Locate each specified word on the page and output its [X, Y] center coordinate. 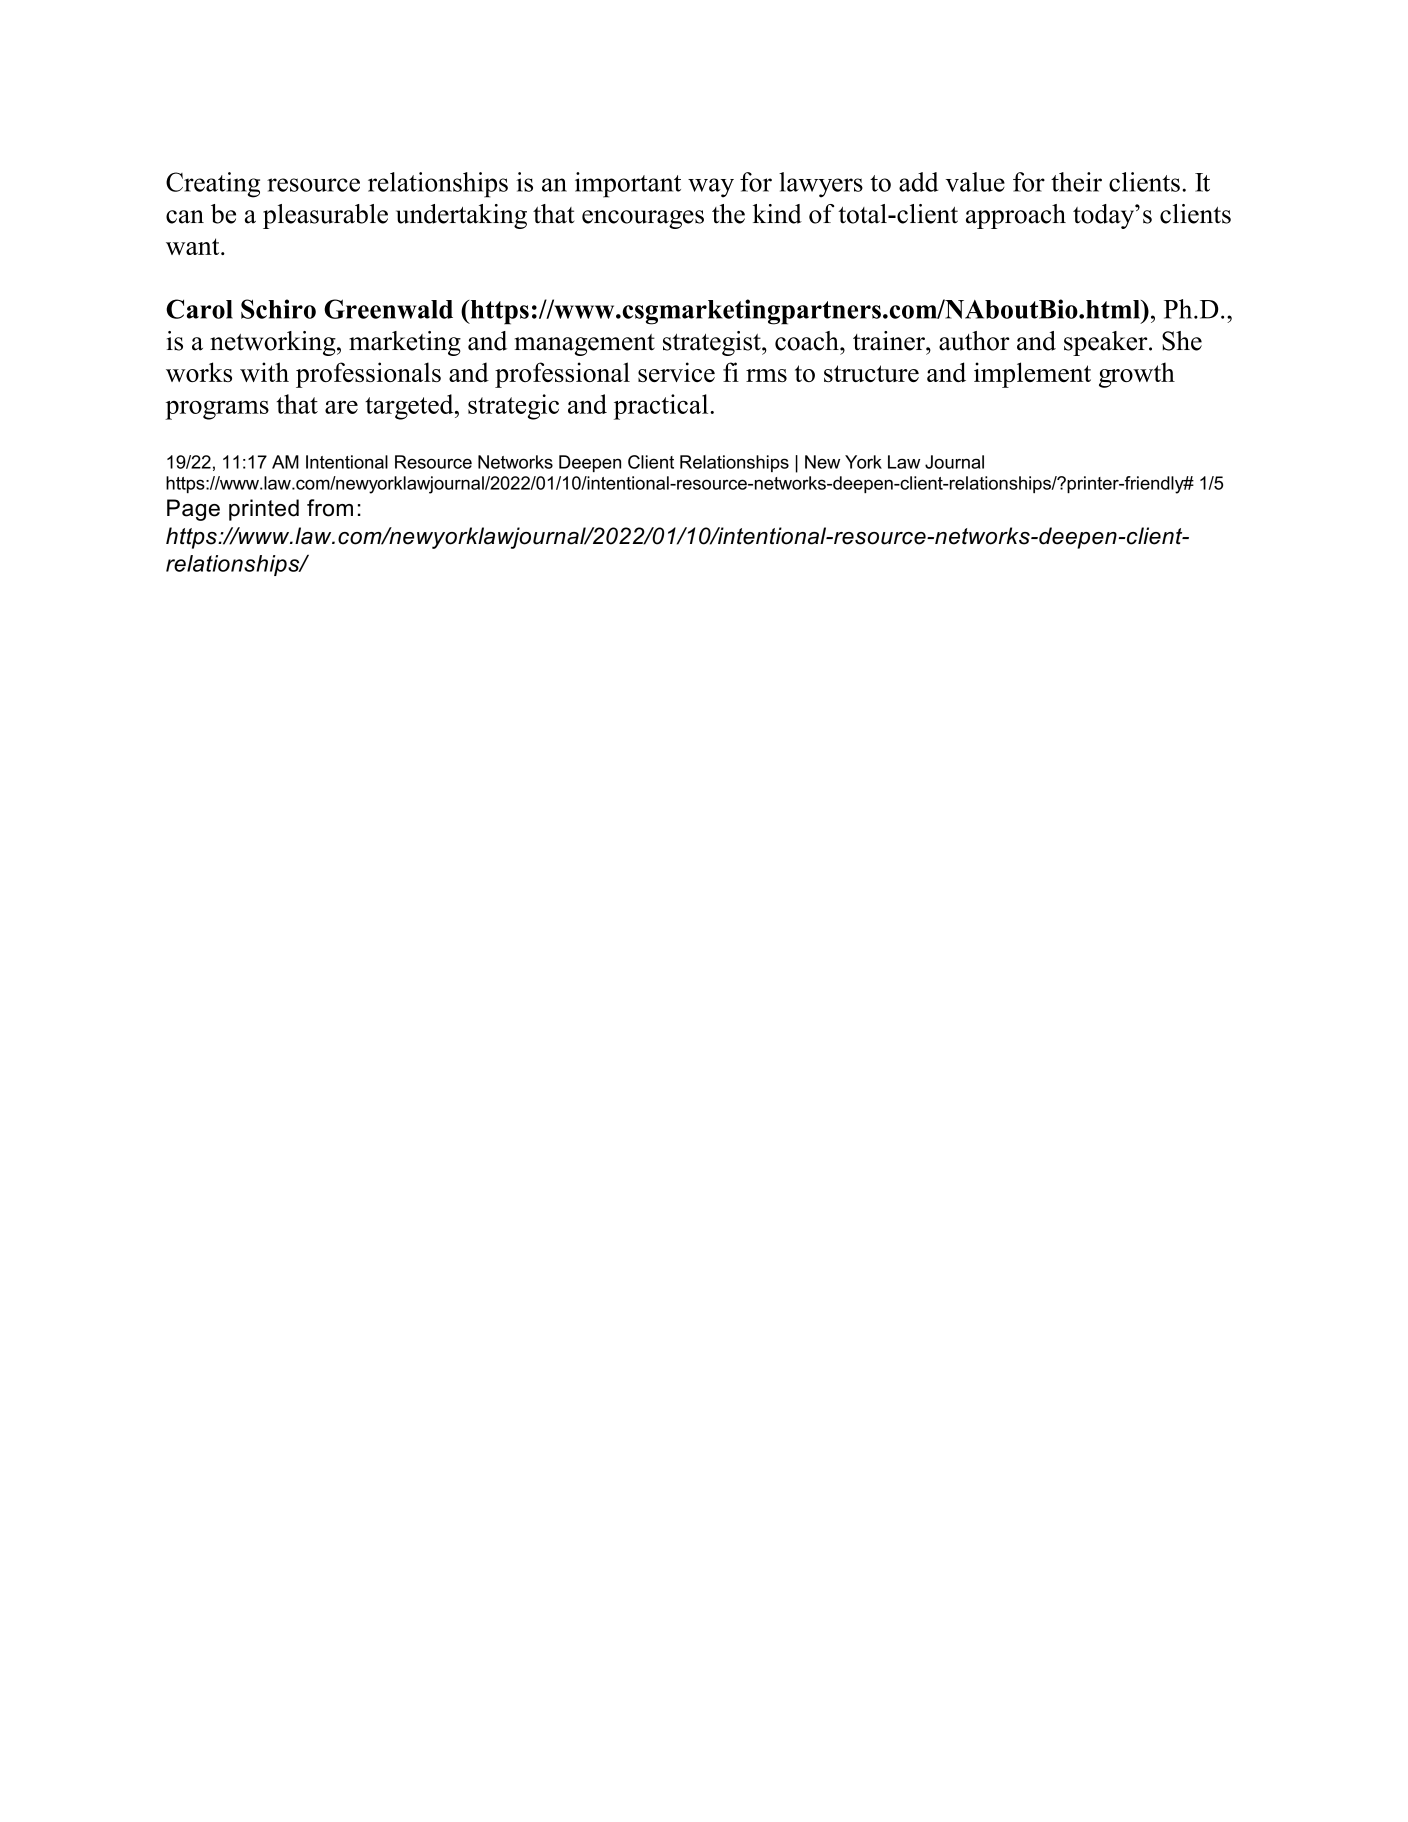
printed [264, 510]
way [711, 188]
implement [1032, 375]
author [974, 341]
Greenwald [388, 309]
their [1076, 182]
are [341, 407]
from [330, 508]
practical [662, 407]
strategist [713, 343]
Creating [213, 185]
